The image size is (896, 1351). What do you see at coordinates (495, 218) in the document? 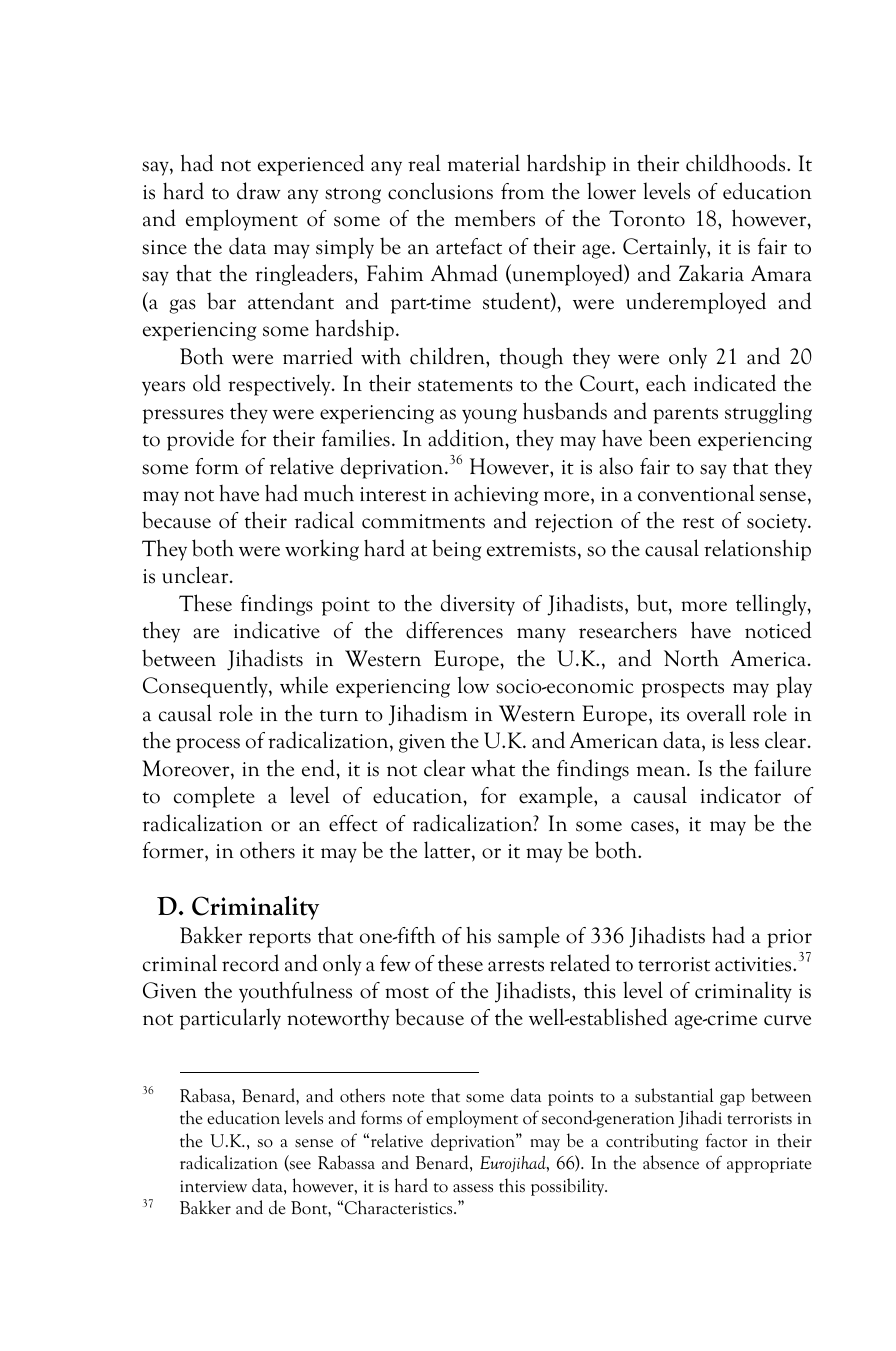
I see `members` at bounding box center [495, 218].
